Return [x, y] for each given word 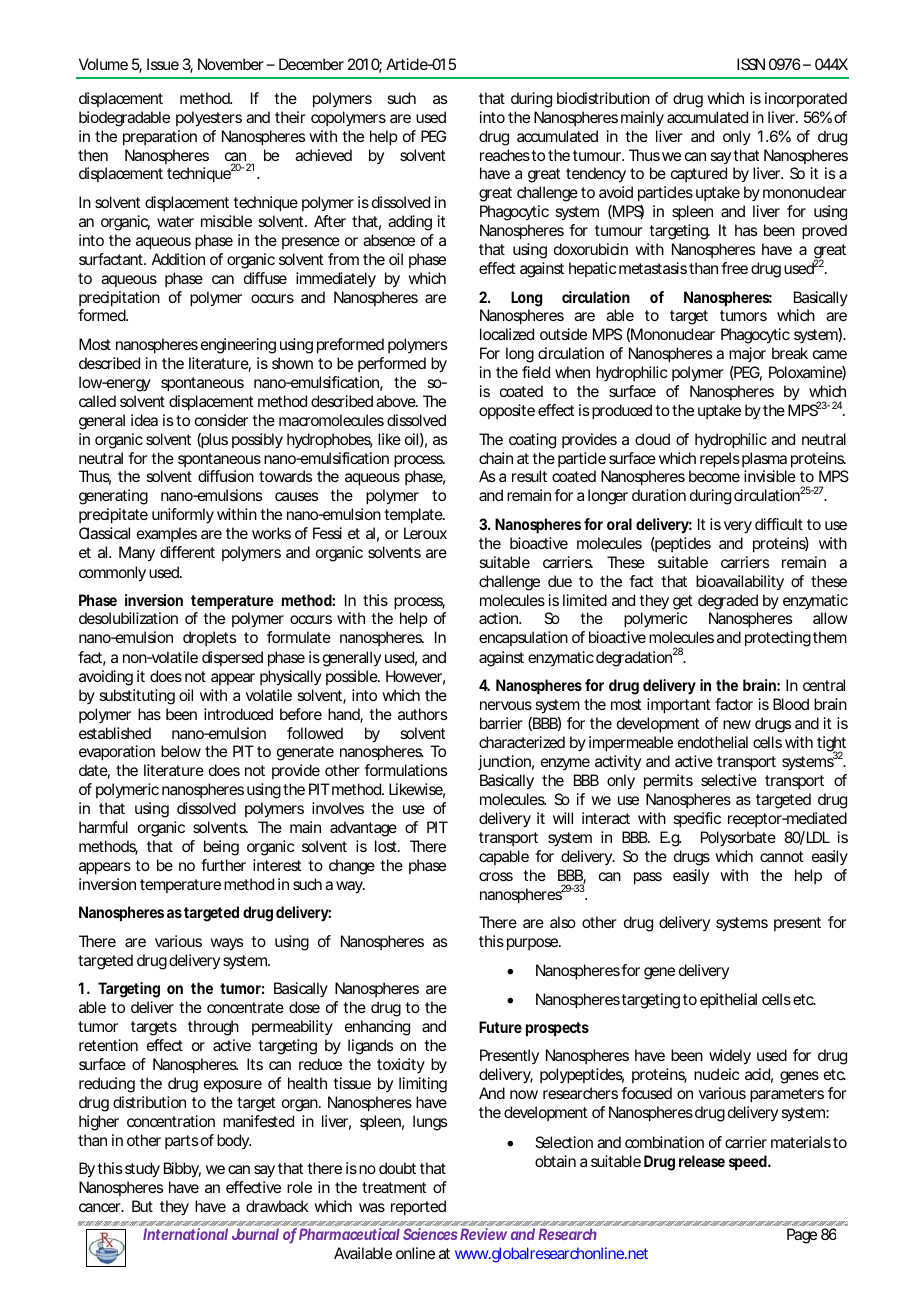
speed [749, 1163]
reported [418, 1208]
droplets [209, 638]
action [500, 618]
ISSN [751, 64]
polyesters [209, 119]
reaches [505, 155]
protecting [778, 639]
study [142, 1170]
